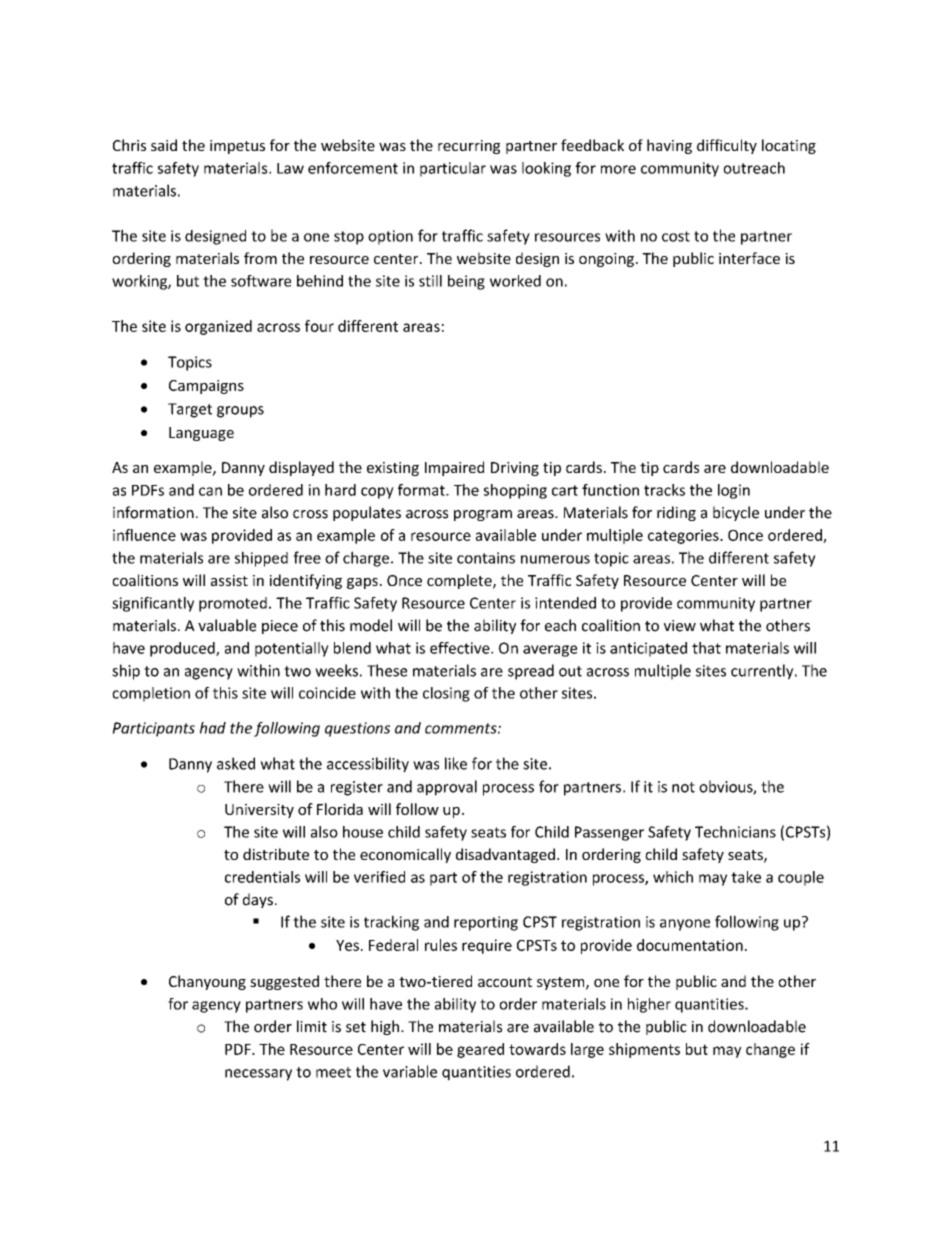 The image size is (952, 1233). What do you see at coordinates (734, 491) in the screenshot?
I see `login` at bounding box center [734, 491].
